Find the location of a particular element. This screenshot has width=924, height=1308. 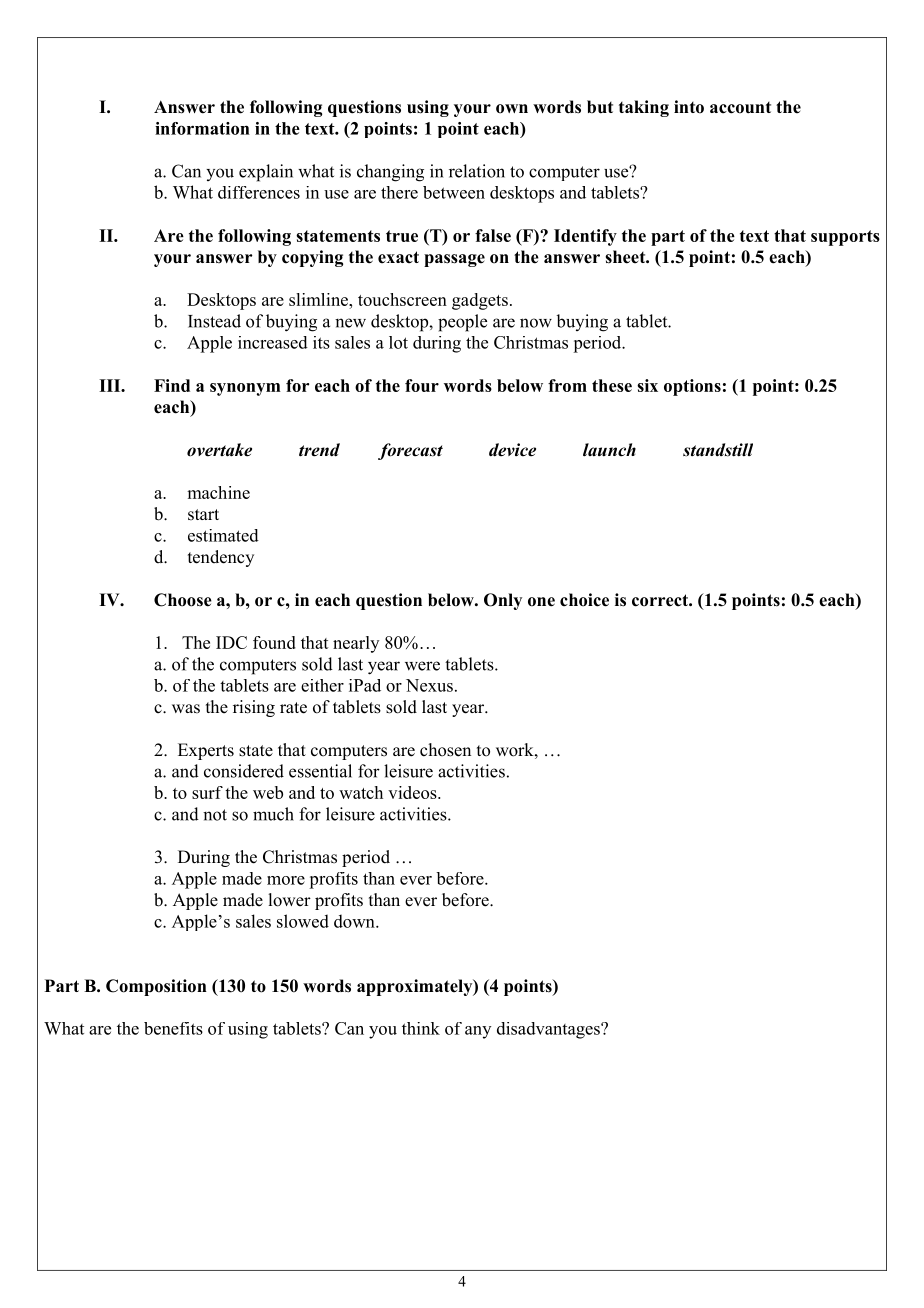

increased is located at coordinates (273, 342).
